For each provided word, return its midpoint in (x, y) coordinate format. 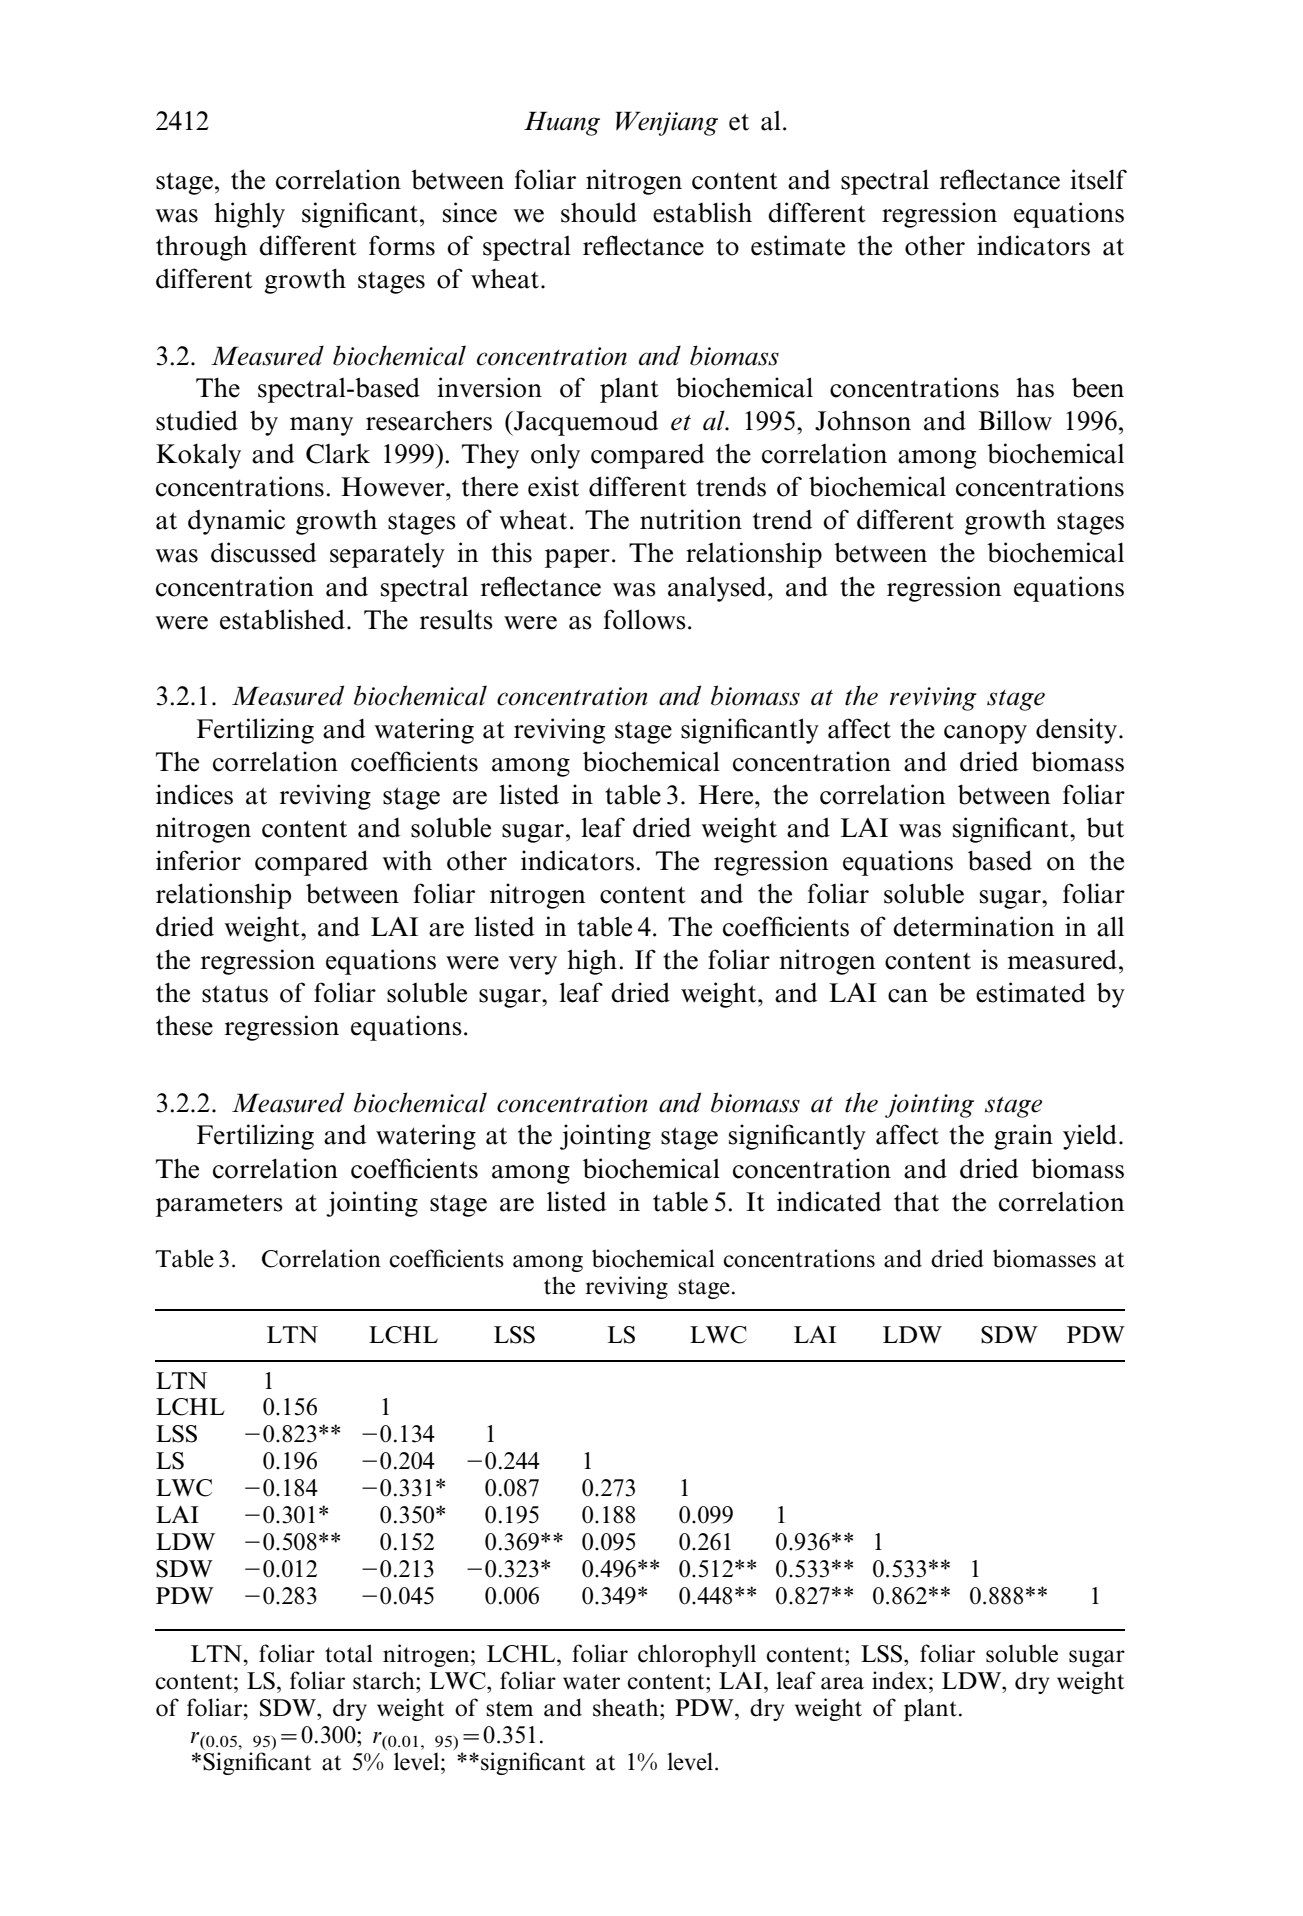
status (235, 994)
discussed (264, 552)
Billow (1015, 420)
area (842, 1683)
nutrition (691, 519)
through (201, 248)
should (599, 212)
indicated (829, 1201)
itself (1098, 179)
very (532, 965)
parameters (219, 1205)
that (916, 1201)
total (349, 1653)
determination (973, 926)
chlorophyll (697, 1655)
